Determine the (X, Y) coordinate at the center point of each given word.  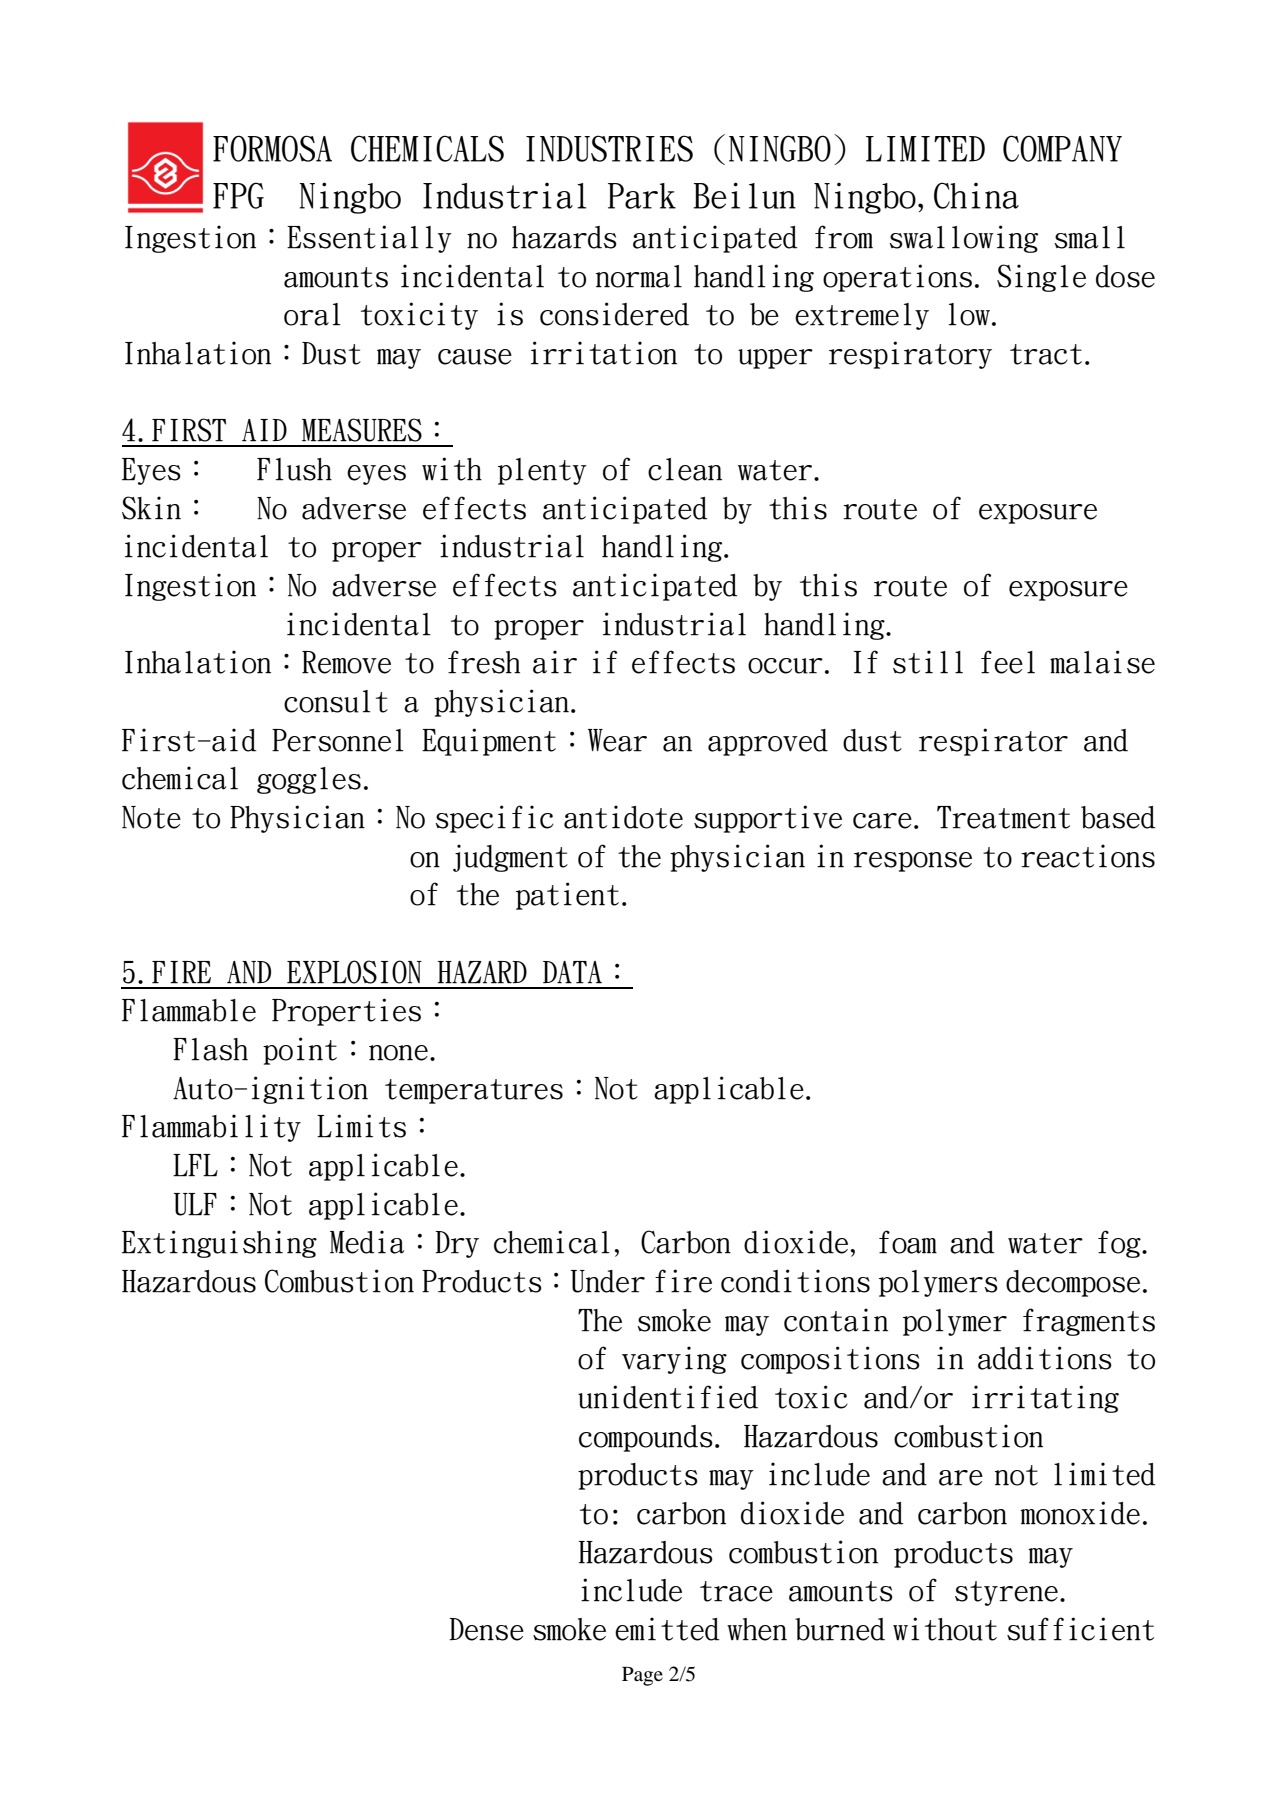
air (555, 662)
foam (908, 1242)
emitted (667, 1629)
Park (642, 196)
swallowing (963, 239)
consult (336, 701)
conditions (795, 1281)
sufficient (1080, 1629)
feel (1008, 662)
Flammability (211, 1128)
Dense (486, 1629)
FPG (238, 195)
